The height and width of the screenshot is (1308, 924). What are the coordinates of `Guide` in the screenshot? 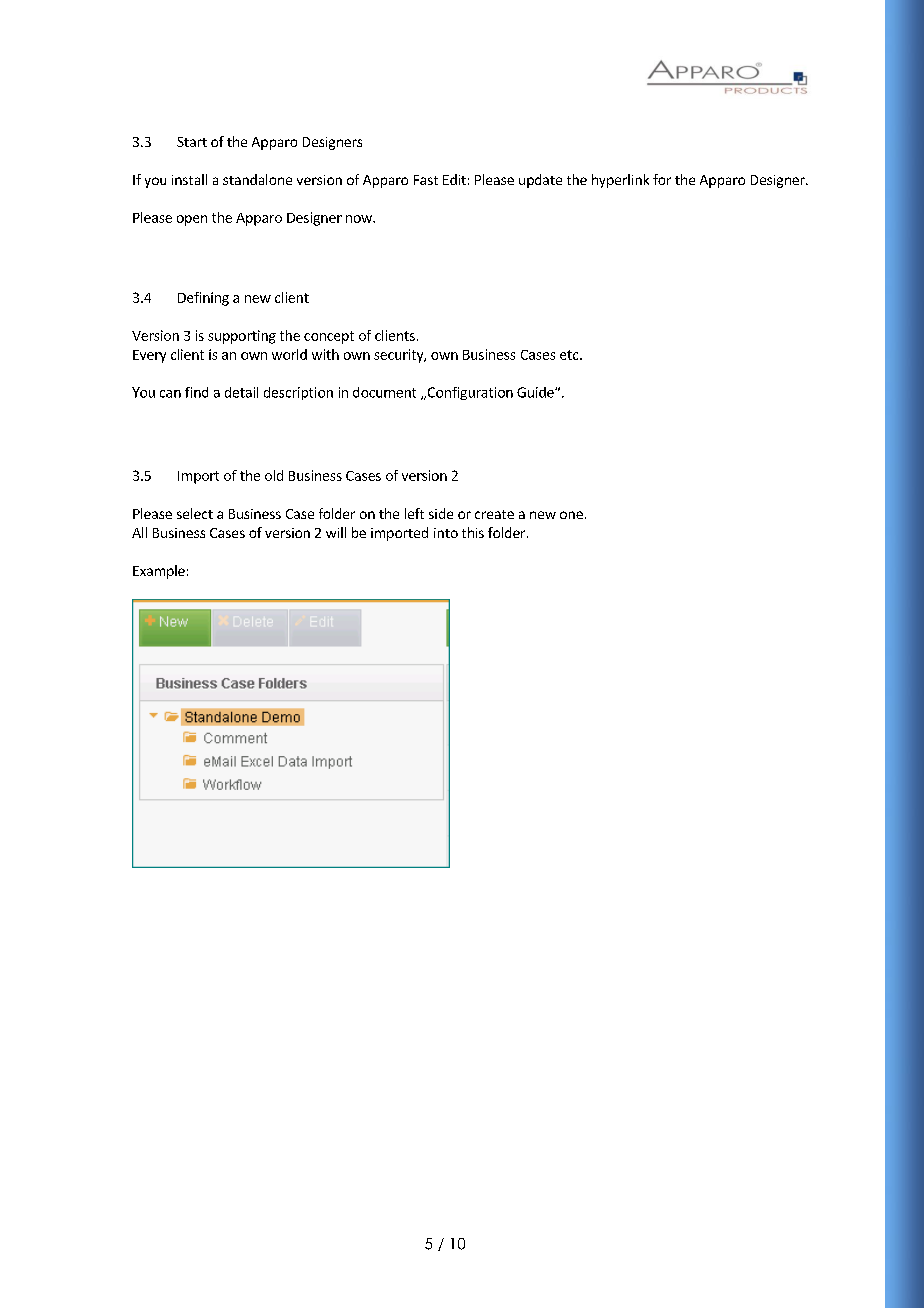 It's located at (536, 392).
